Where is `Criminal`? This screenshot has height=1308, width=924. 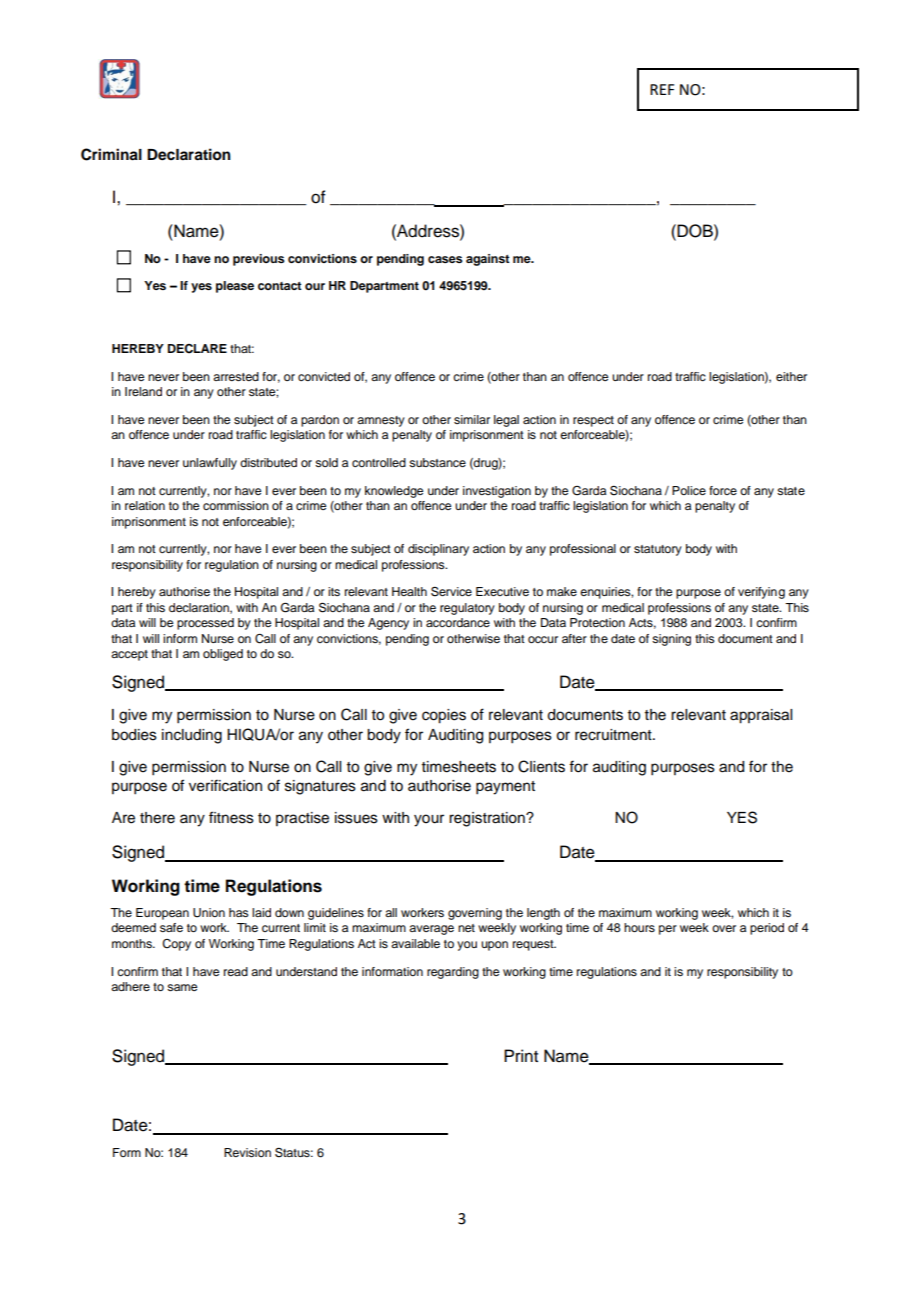
Criminal is located at coordinates (111, 154).
